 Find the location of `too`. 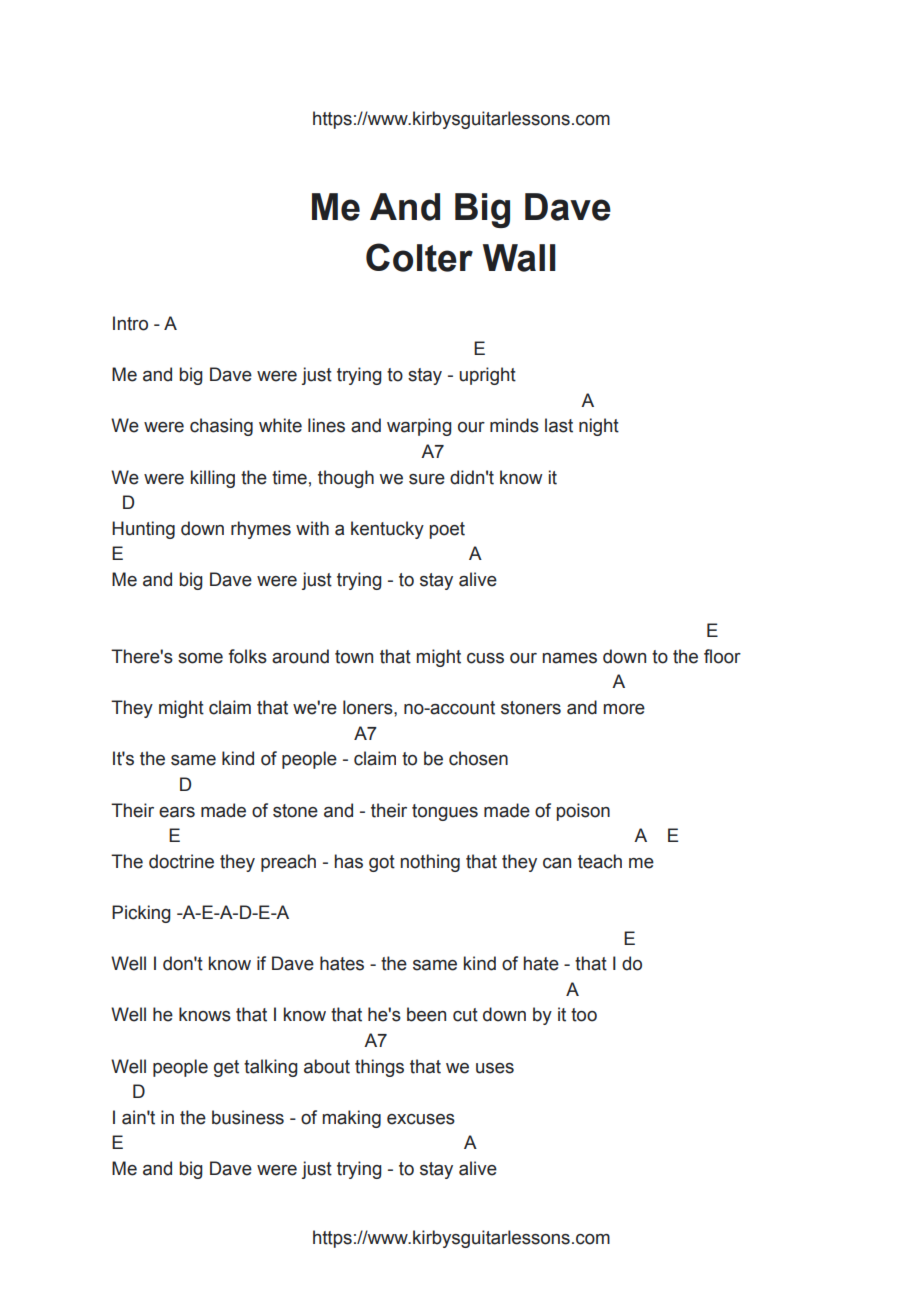

too is located at coordinates (584, 1015).
